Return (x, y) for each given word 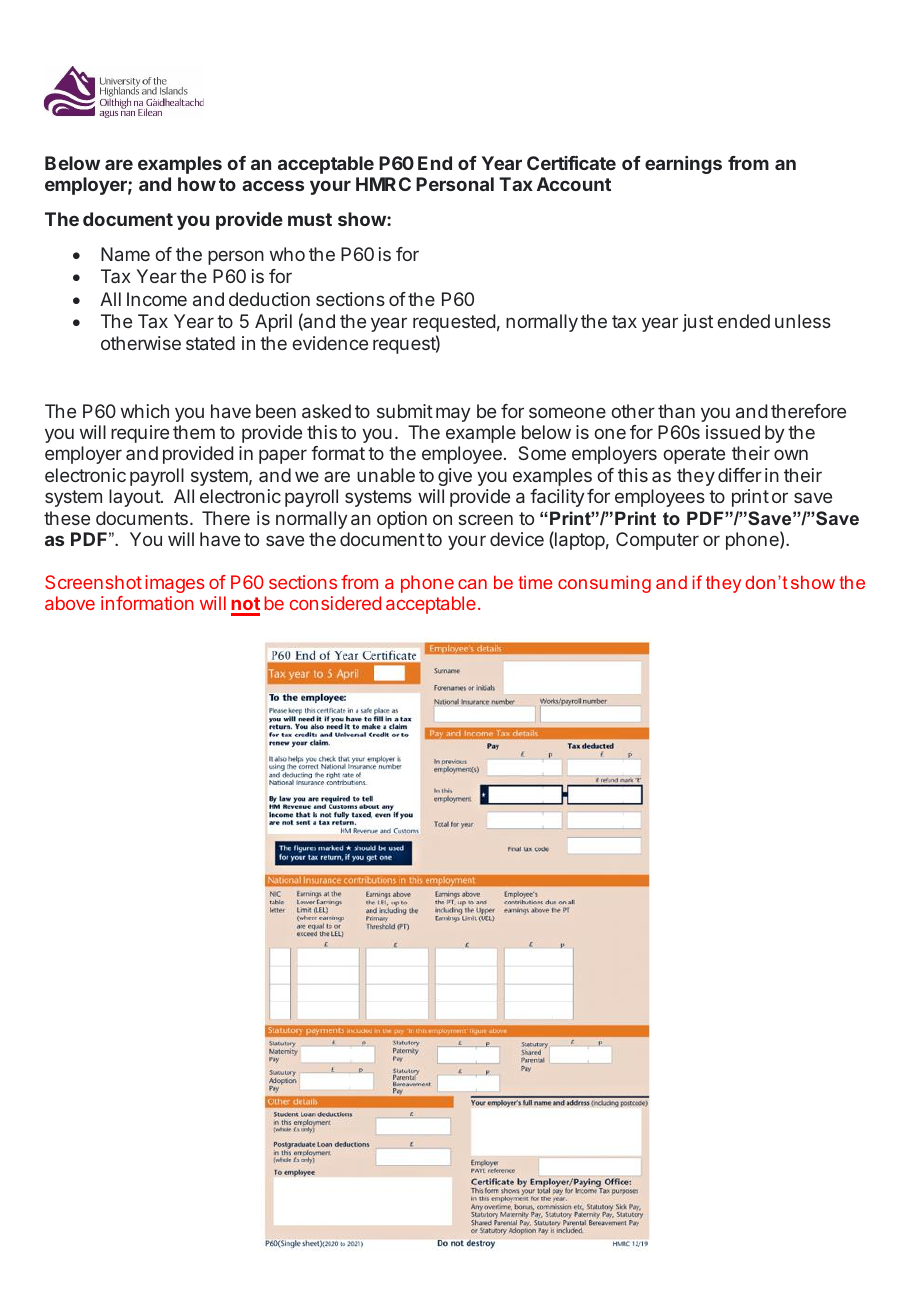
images (175, 584)
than (676, 411)
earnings (683, 165)
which (145, 411)
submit (405, 411)
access (273, 185)
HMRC (383, 184)
